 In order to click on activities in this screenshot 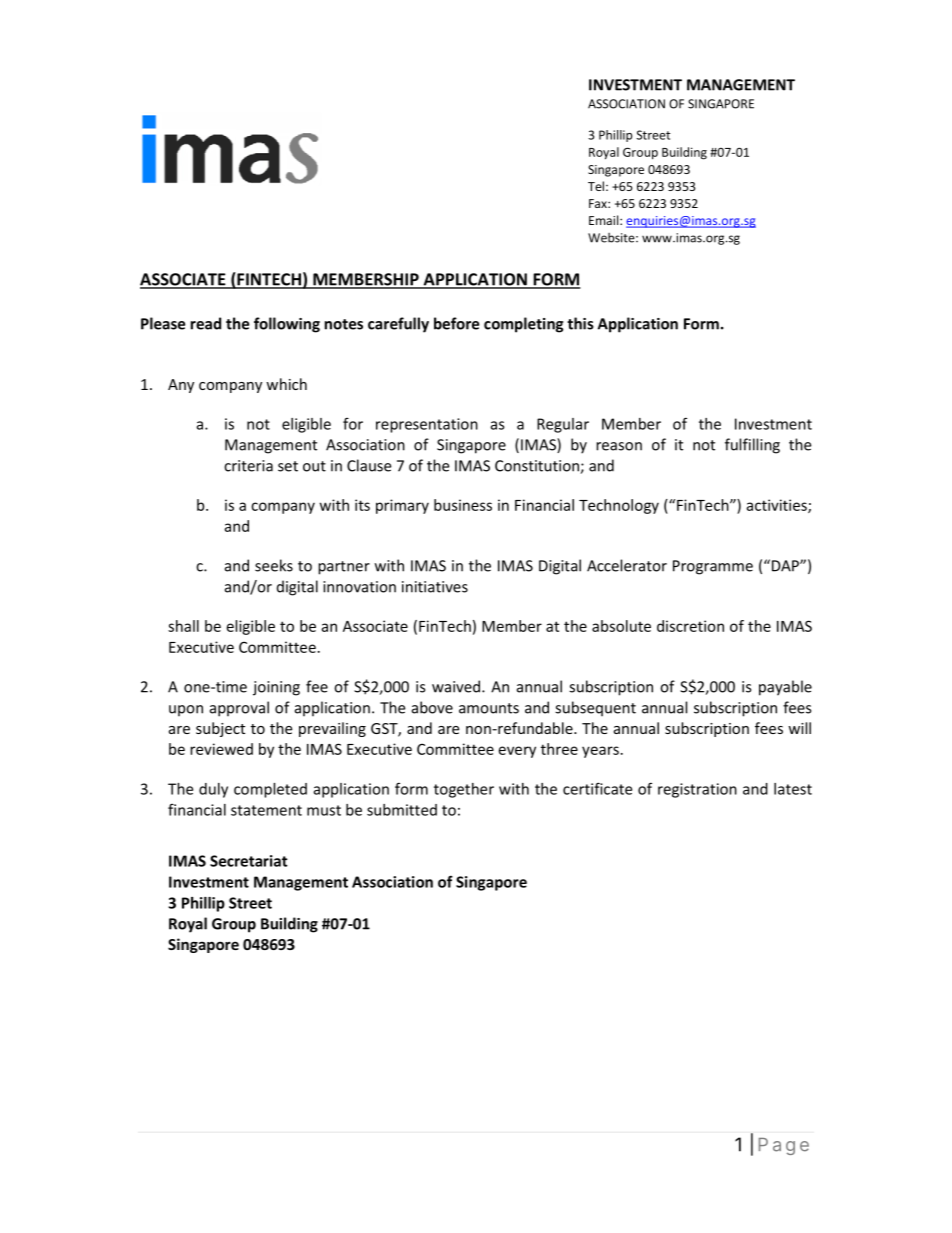, I will do `click(777, 506)`.
